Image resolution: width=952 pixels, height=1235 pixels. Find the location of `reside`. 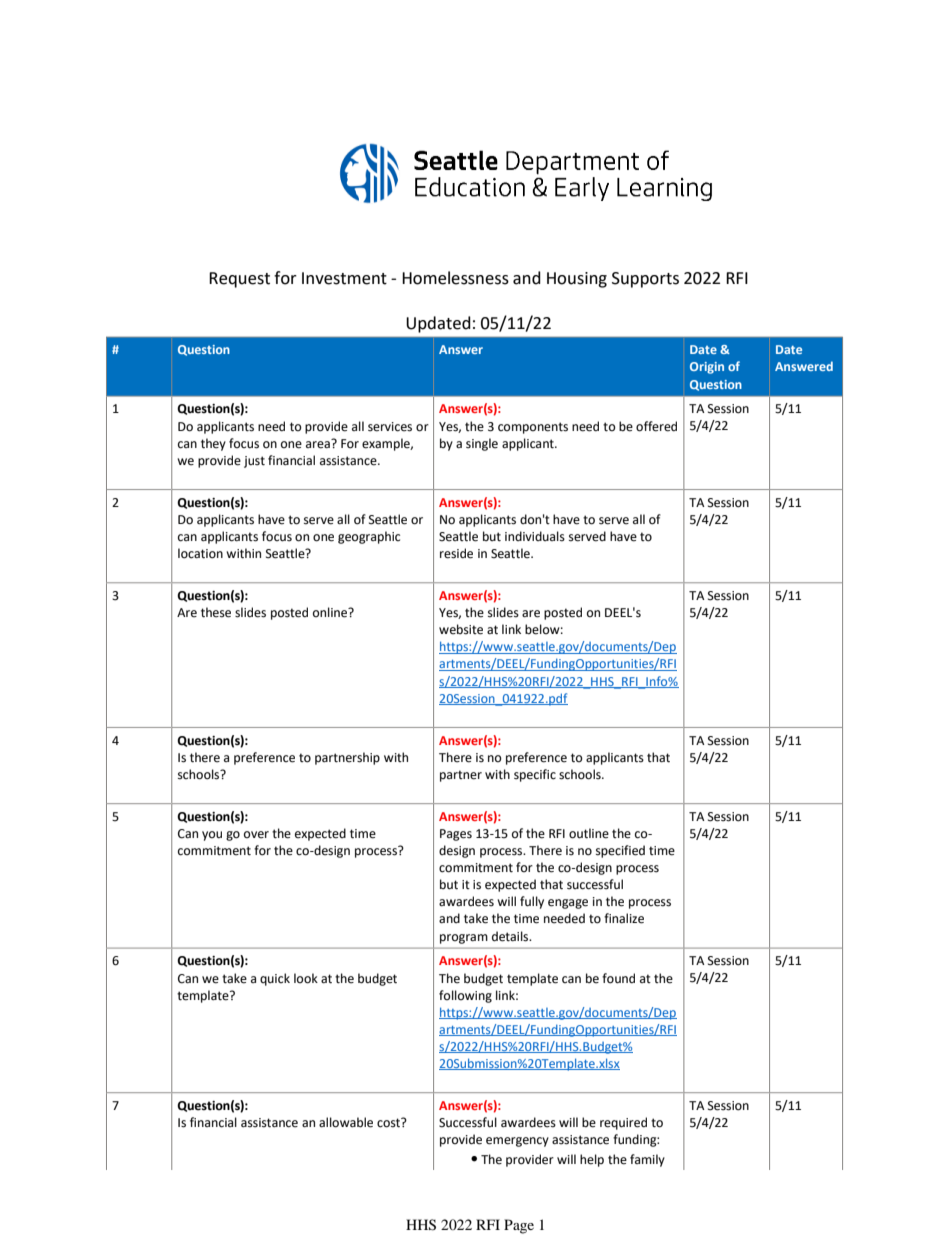

reside is located at coordinates (456, 553).
